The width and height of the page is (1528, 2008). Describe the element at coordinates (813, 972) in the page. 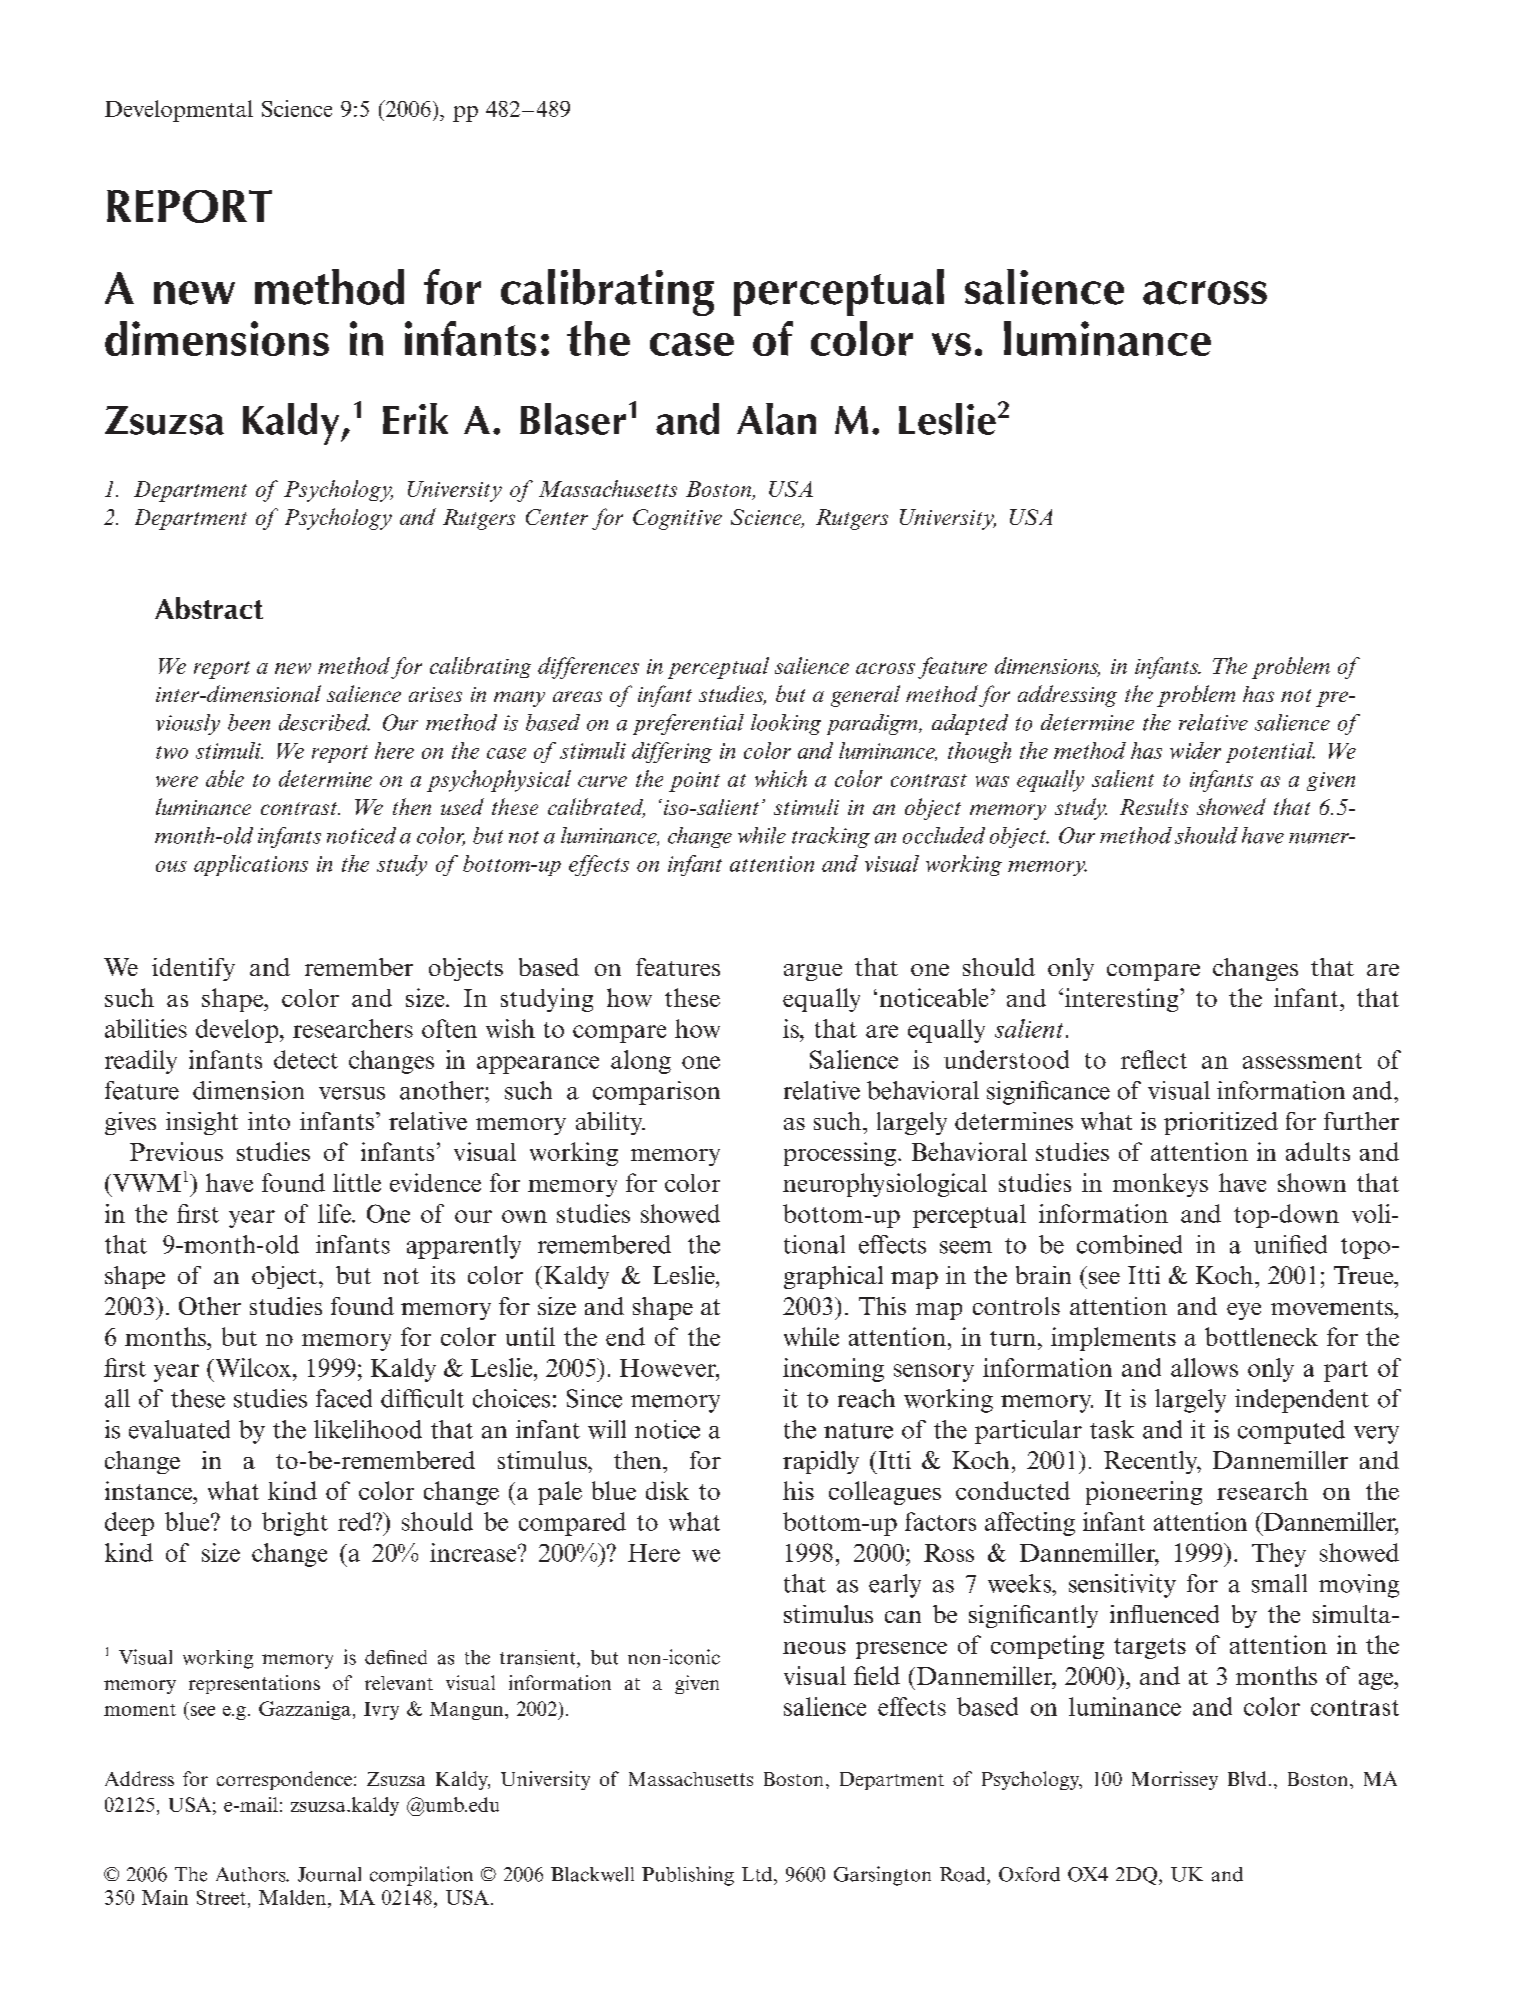

I see `argue` at that location.
